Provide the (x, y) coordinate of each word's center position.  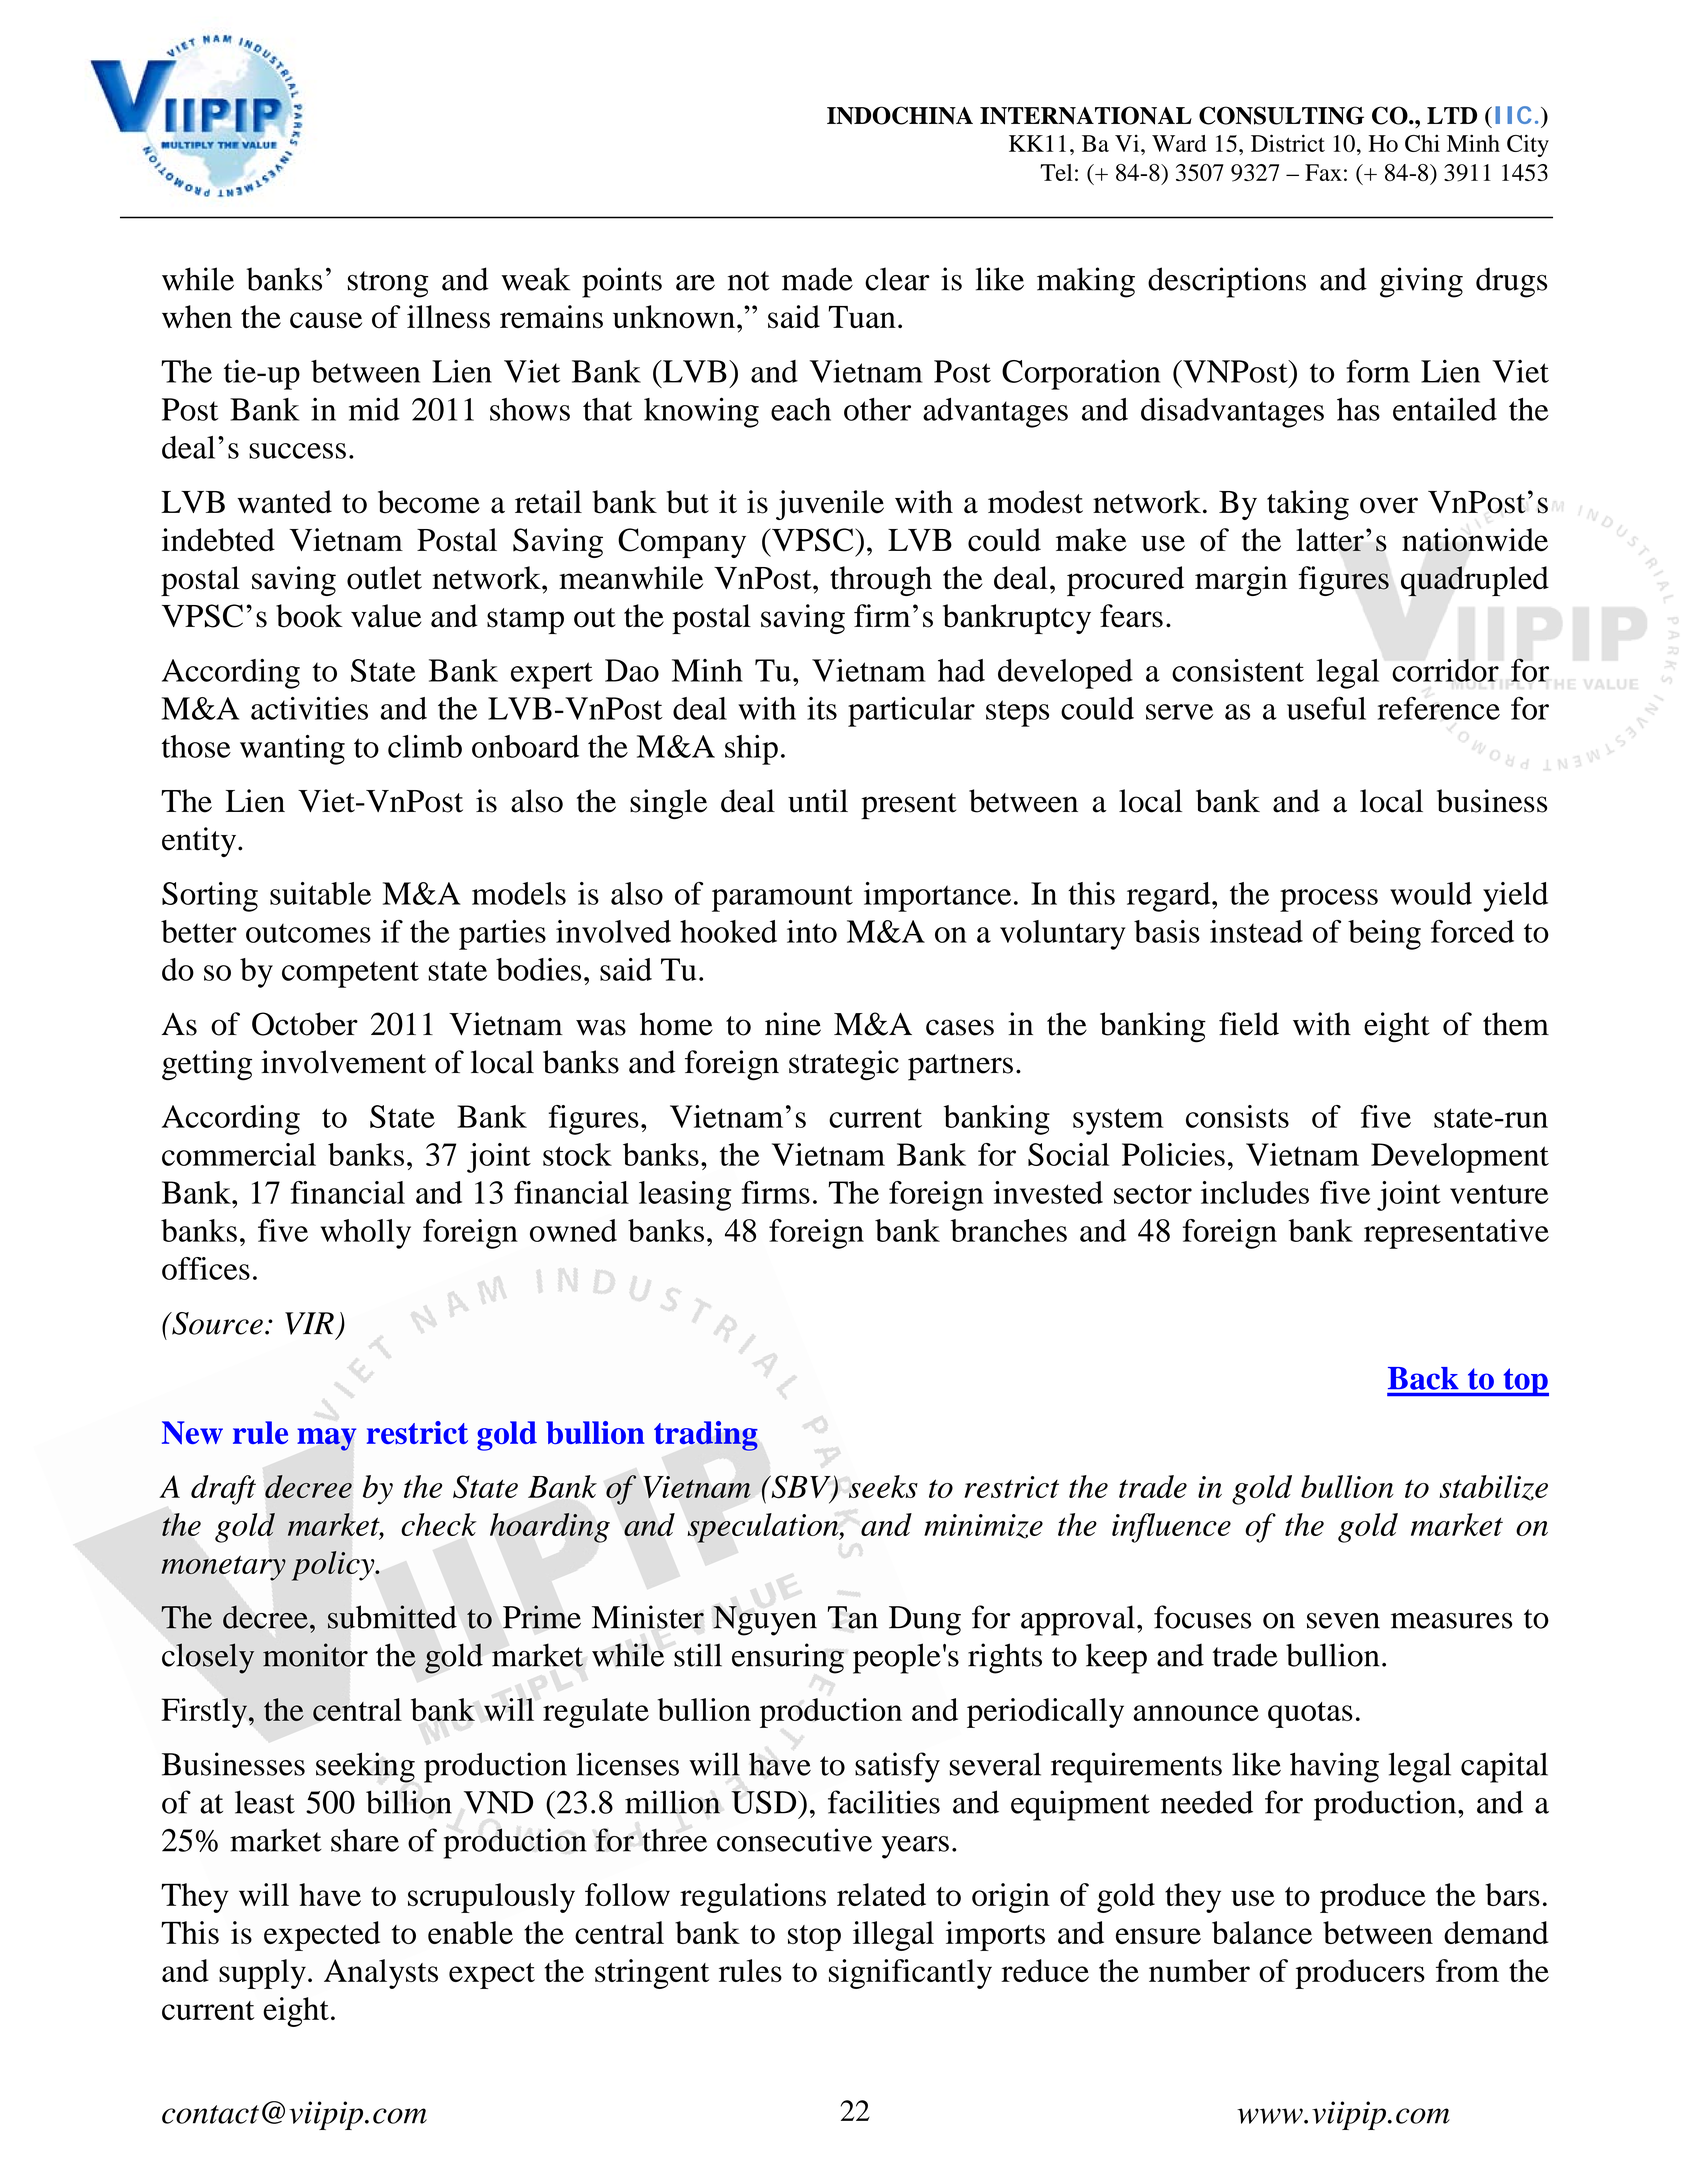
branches (1009, 1230)
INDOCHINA (900, 115)
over (1389, 505)
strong (388, 284)
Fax (1323, 172)
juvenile (830, 505)
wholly (366, 1234)
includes (1255, 1192)
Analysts (381, 1974)
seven (1343, 1621)
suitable (320, 893)
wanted (284, 502)
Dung (925, 1621)
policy (334, 1566)
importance (937, 897)
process (1329, 900)
